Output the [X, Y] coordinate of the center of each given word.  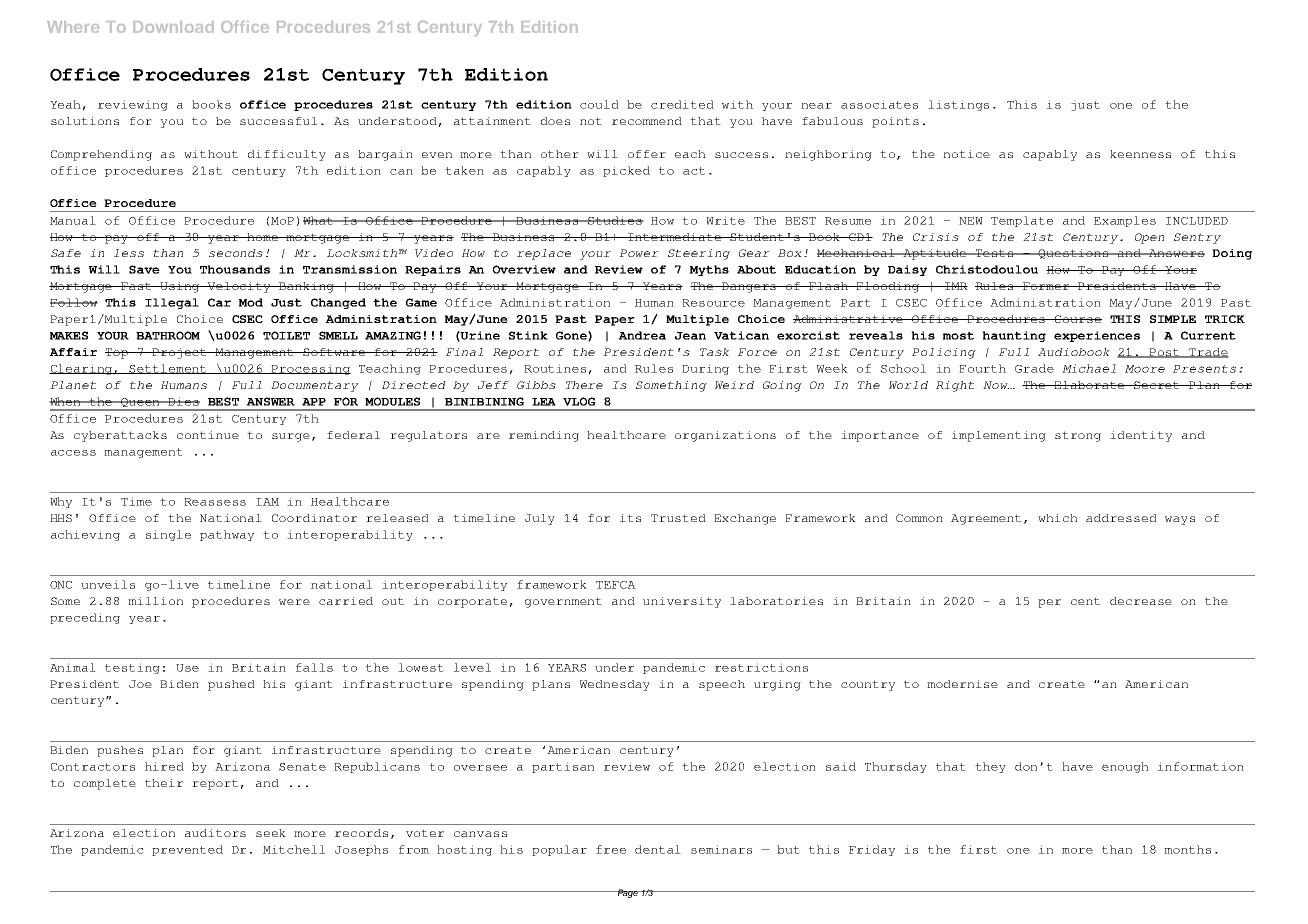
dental [658, 849]
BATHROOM [168, 335]
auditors [215, 833]
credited [682, 104]
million [155, 601]
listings [958, 105]
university [682, 602]
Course [1077, 319]
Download [173, 27]
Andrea [642, 335]
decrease [1141, 601]
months [1187, 849]
